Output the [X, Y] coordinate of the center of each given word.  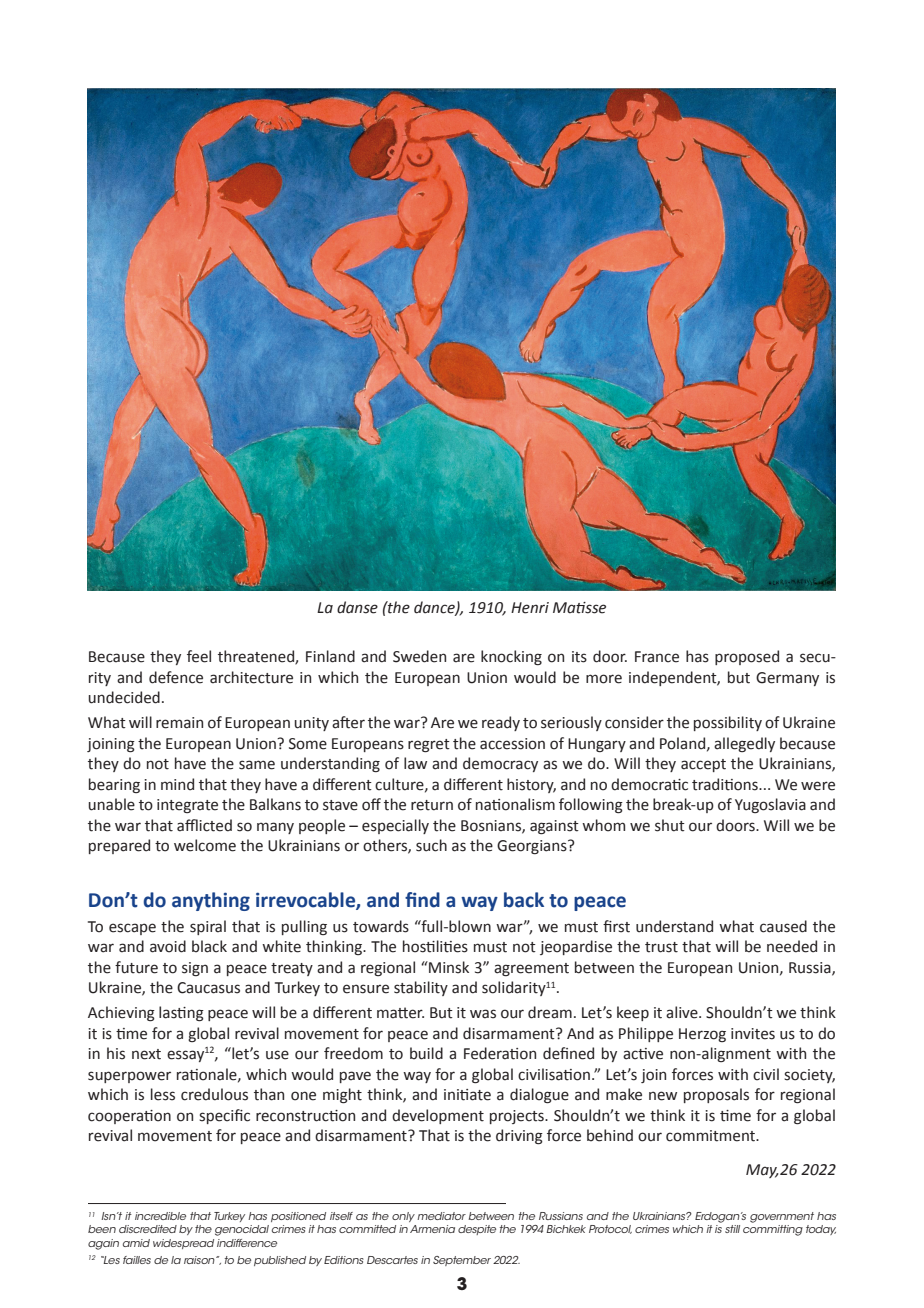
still [732, 1229]
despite [477, 1230]
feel [199, 656]
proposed [747, 657]
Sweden [419, 656]
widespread [183, 1244]
